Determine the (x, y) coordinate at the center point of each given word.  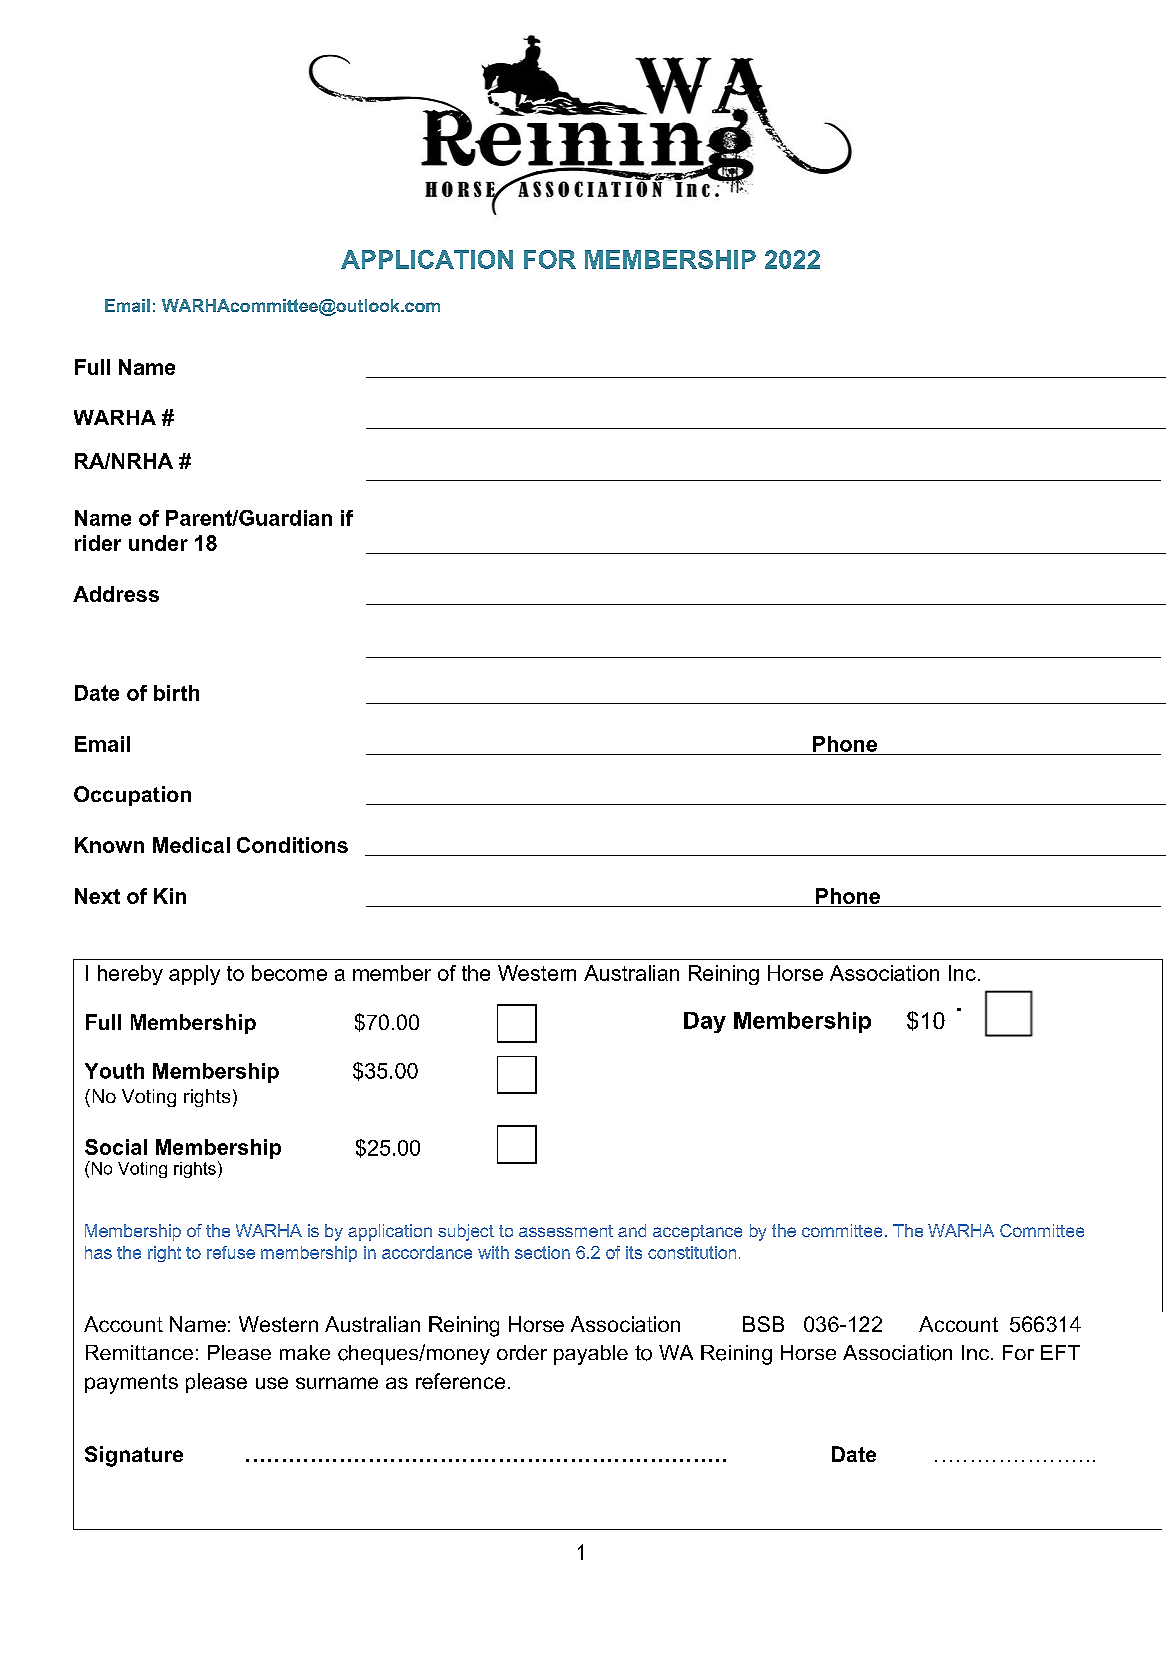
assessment (566, 1231)
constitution (692, 1252)
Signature (134, 1456)
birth (176, 693)
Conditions (292, 845)
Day (705, 1022)
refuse (231, 1252)
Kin (170, 896)
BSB (763, 1324)
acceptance (697, 1233)
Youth (114, 1071)
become (289, 973)
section (542, 1252)
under (158, 543)
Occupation (132, 796)
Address (116, 594)
